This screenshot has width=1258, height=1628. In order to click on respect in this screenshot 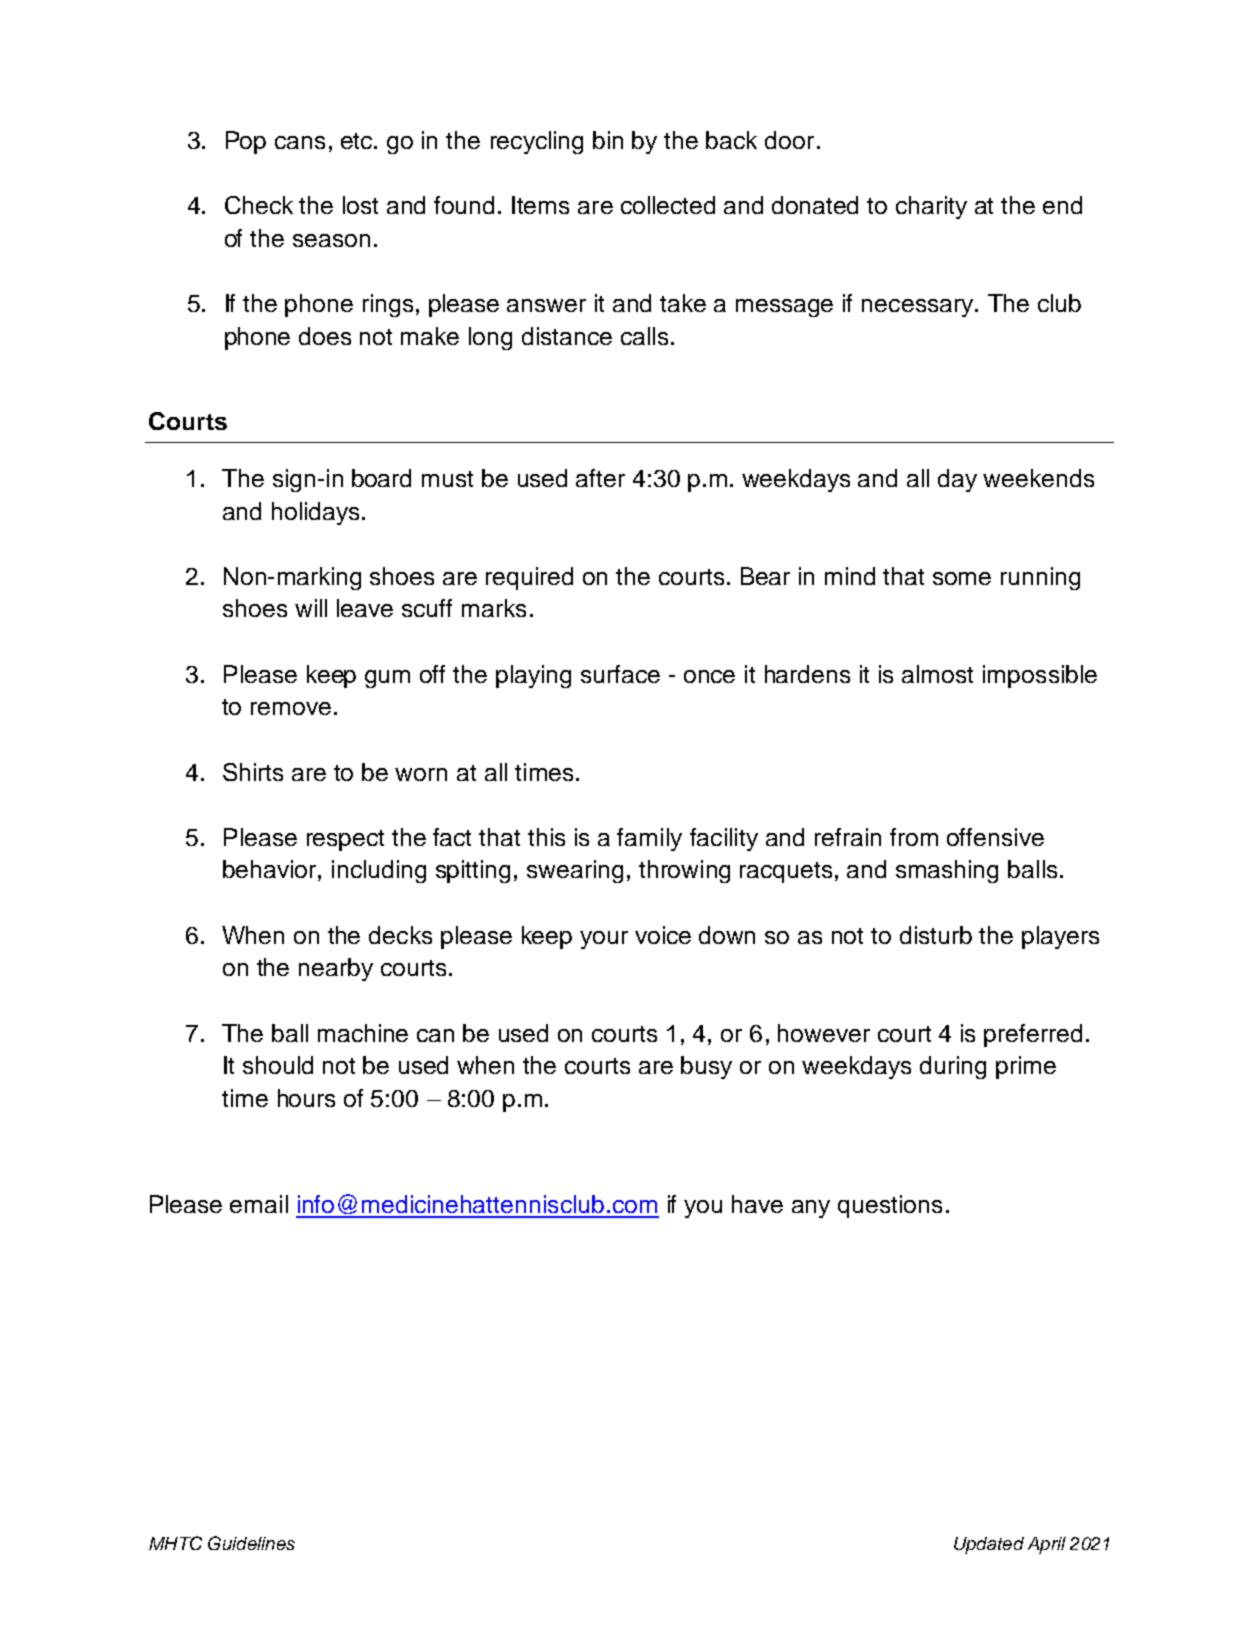, I will do `click(345, 840)`.
